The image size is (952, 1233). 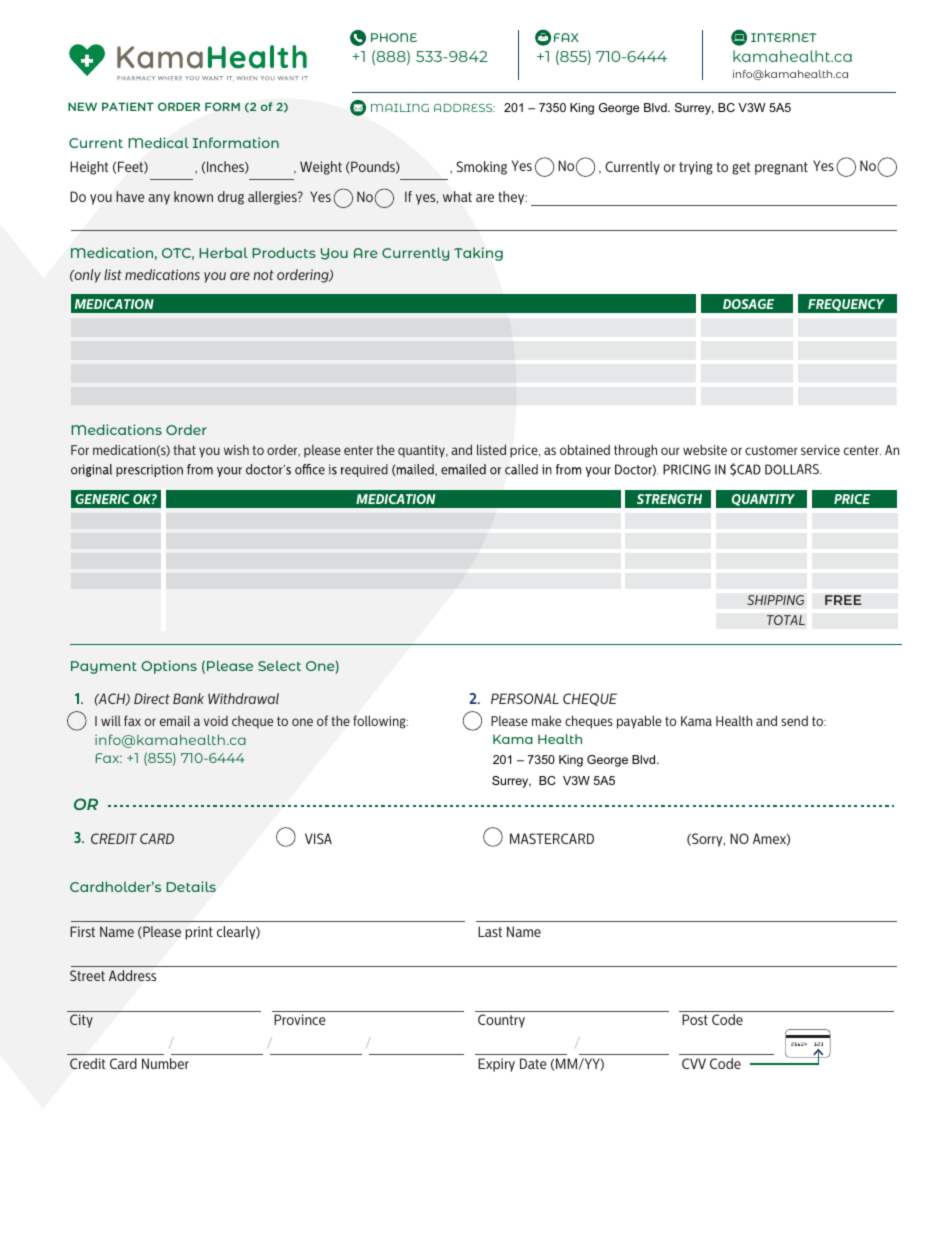 I want to click on Country, so click(x=501, y=1021).
